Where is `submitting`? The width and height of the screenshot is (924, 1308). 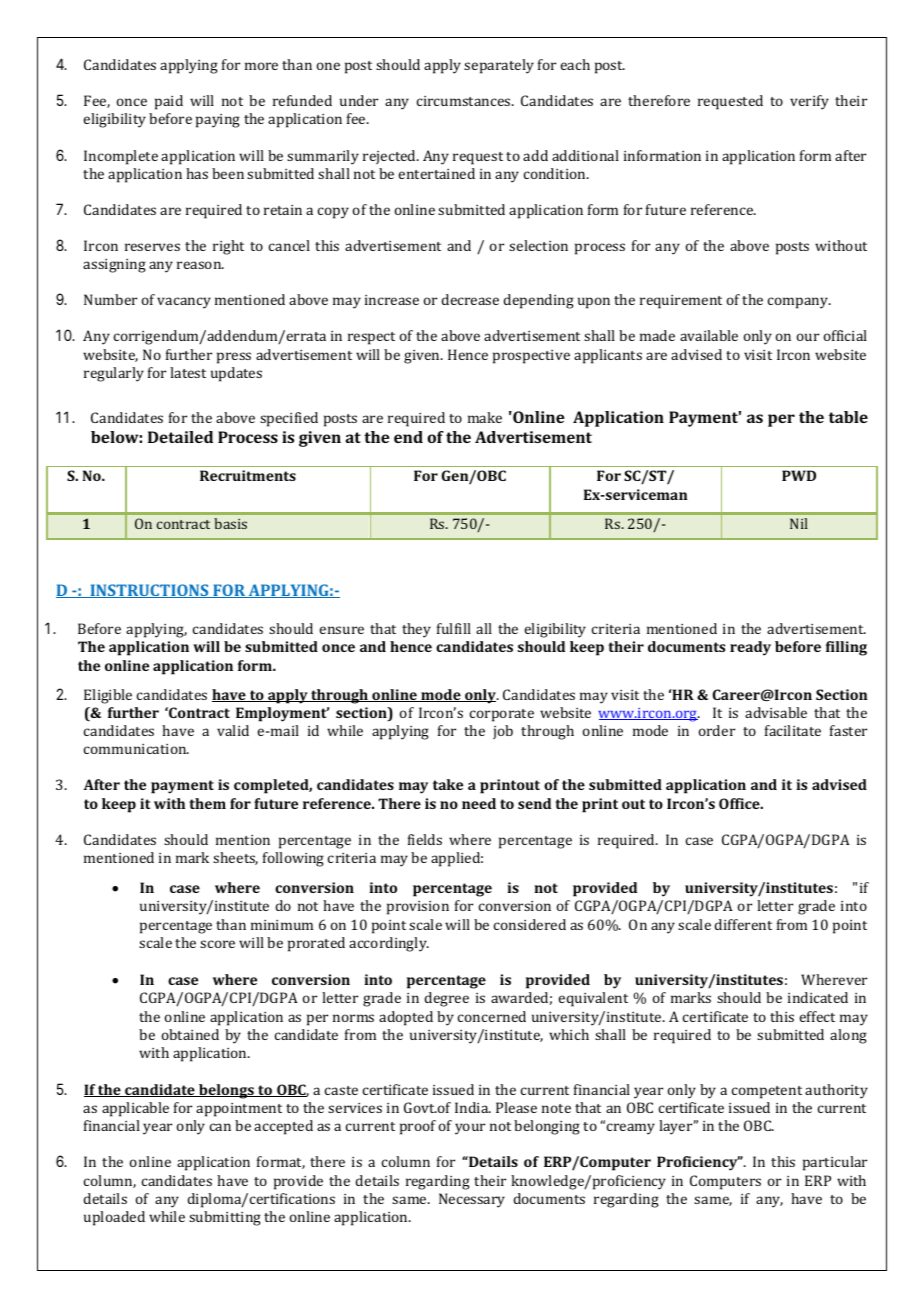
submitting is located at coordinates (225, 1218).
